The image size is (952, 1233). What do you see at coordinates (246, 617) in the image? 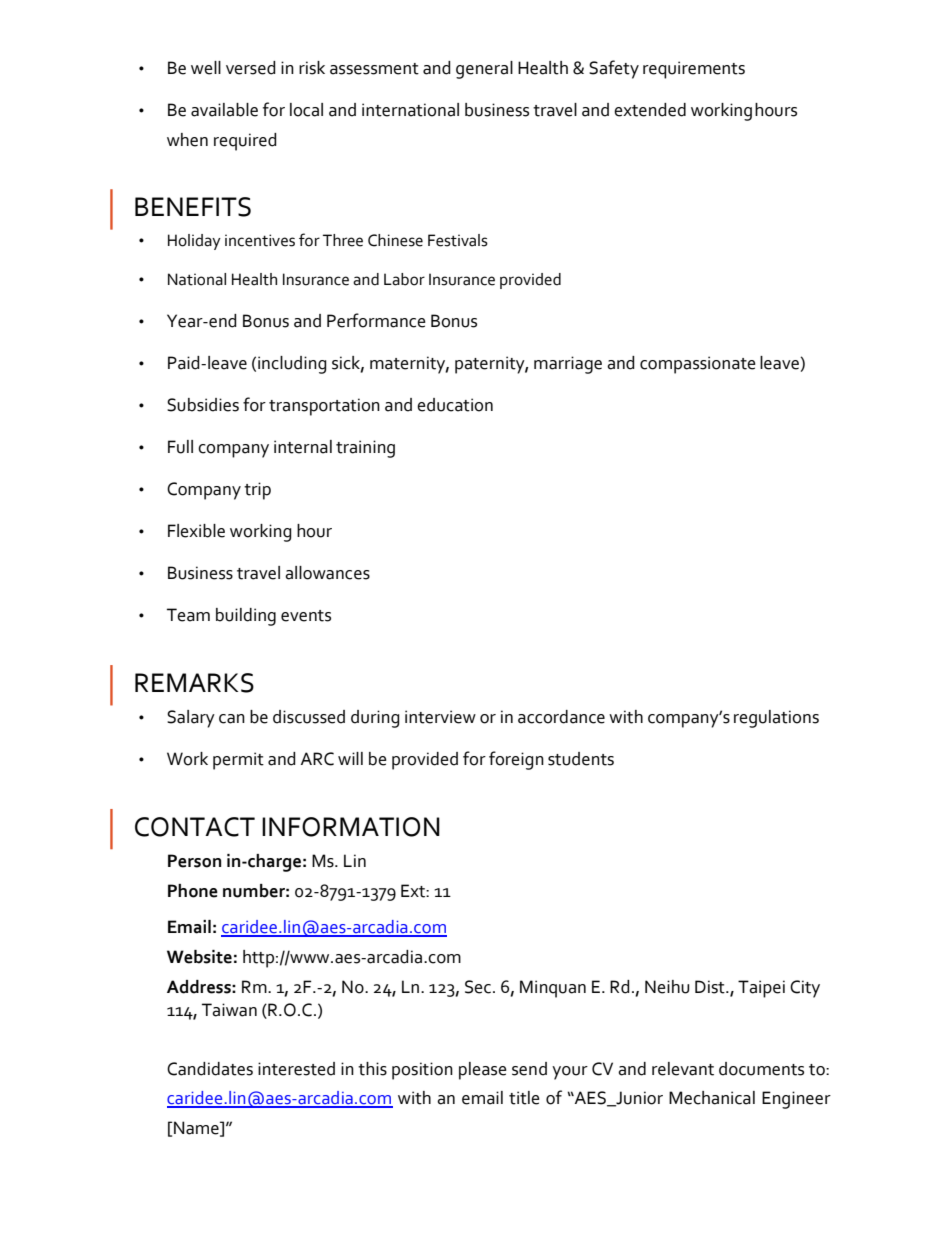
I see `building` at bounding box center [246, 617].
